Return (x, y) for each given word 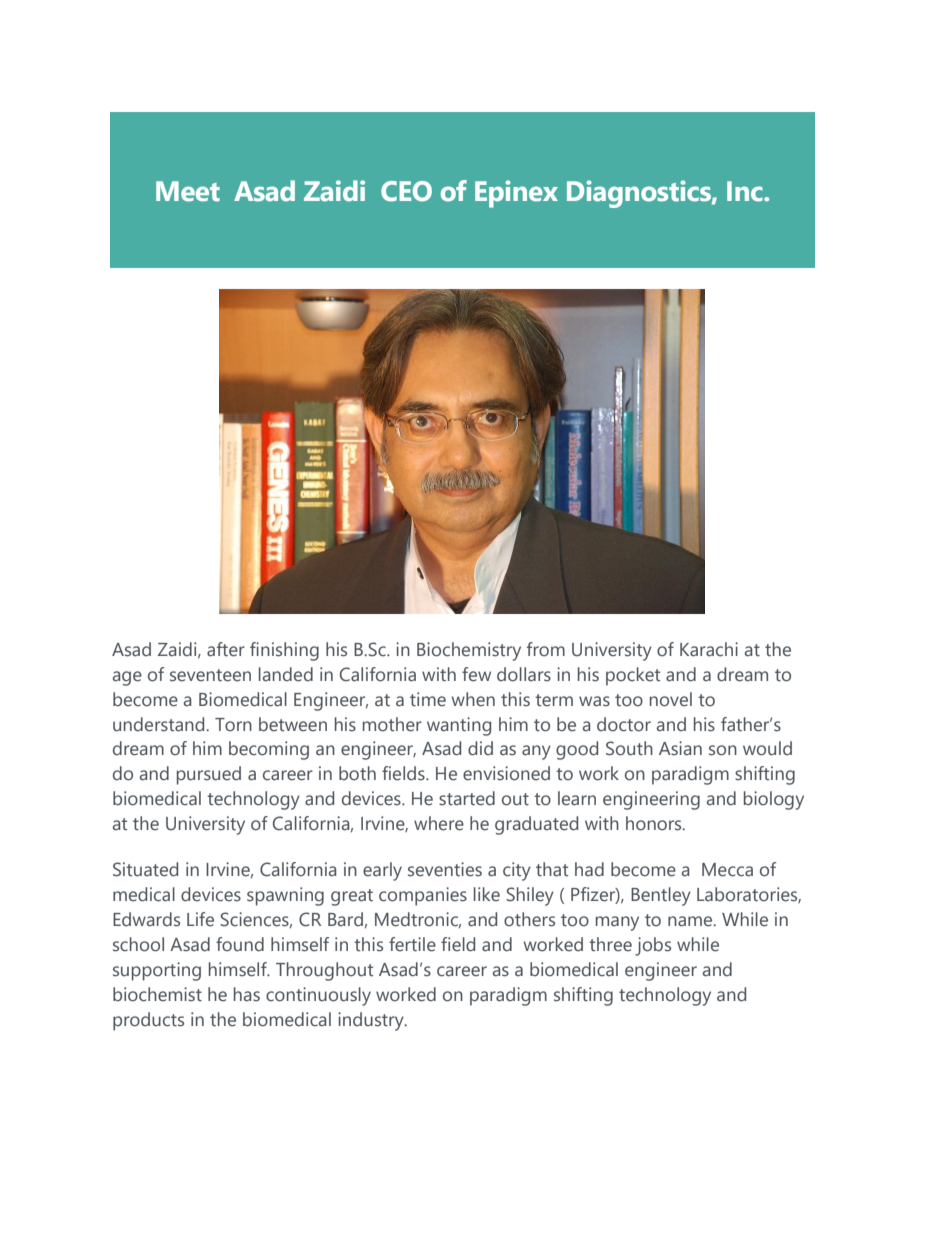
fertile (412, 944)
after (226, 649)
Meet (188, 191)
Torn (233, 725)
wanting (459, 726)
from (546, 649)
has (247, 994)
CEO (406, 191)
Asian (680, 748)
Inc (746, 191)
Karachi (709, 649)
